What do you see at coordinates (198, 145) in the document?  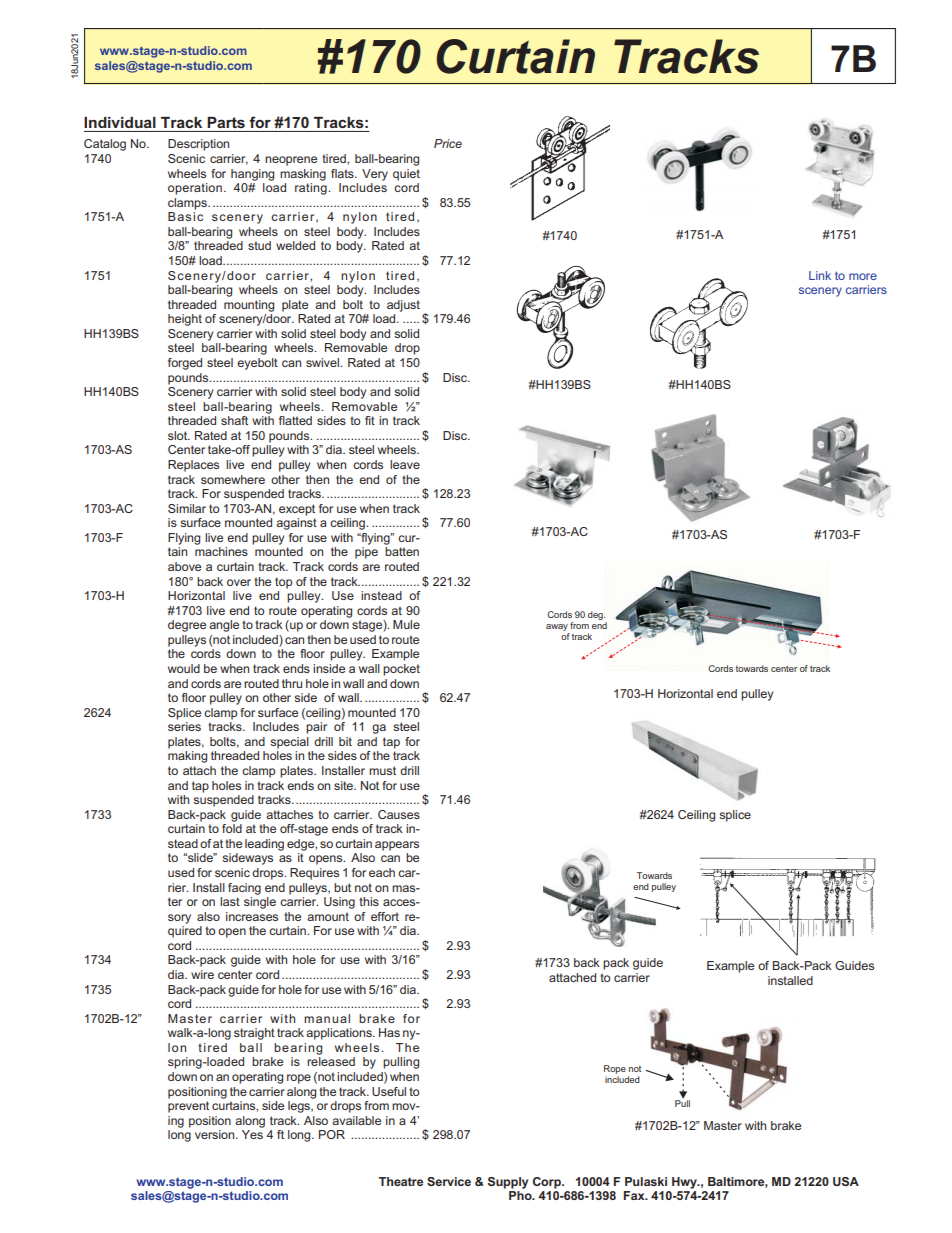 I see `Description` at bounding box center [198, 145].
